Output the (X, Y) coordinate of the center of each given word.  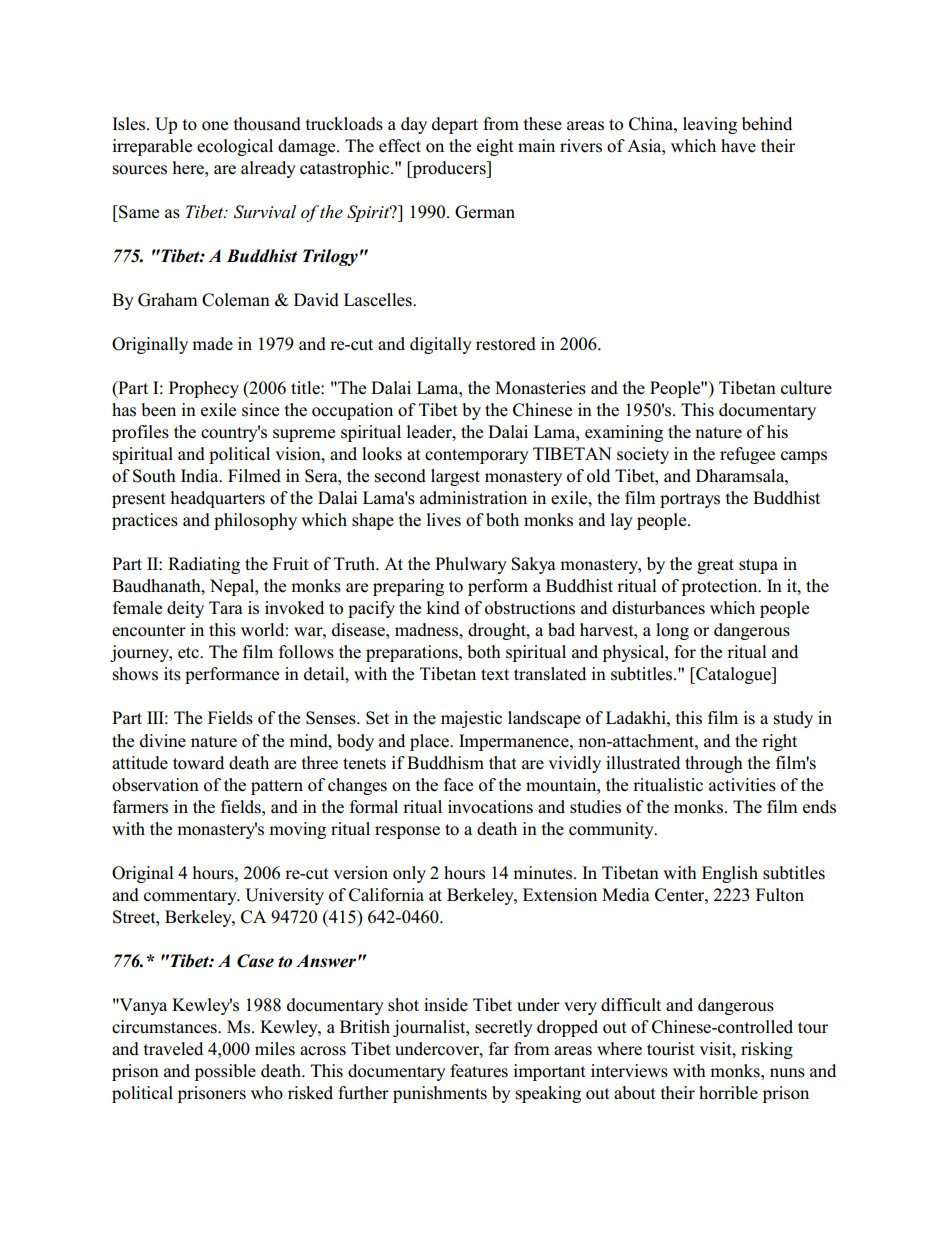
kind (443, 608)
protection (721, 587)
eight (495, 147)
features (479, 1071)
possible (225, 1072)
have (738, 145)
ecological (235, 147)
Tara (226, 607)
